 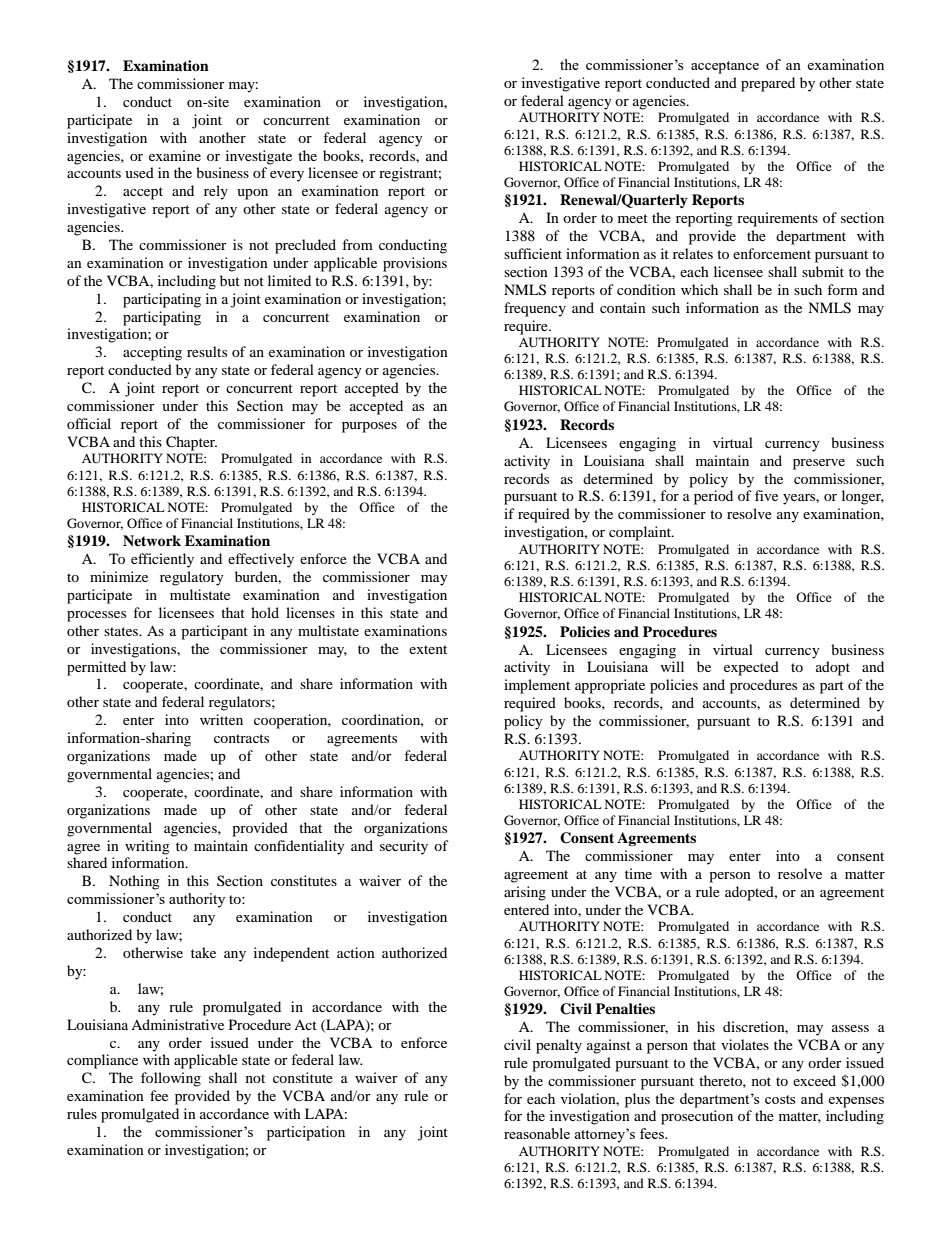 What do you see at coordinates (171, 1079) in the image?
I see `following` at bounding box center [171, 1079].
